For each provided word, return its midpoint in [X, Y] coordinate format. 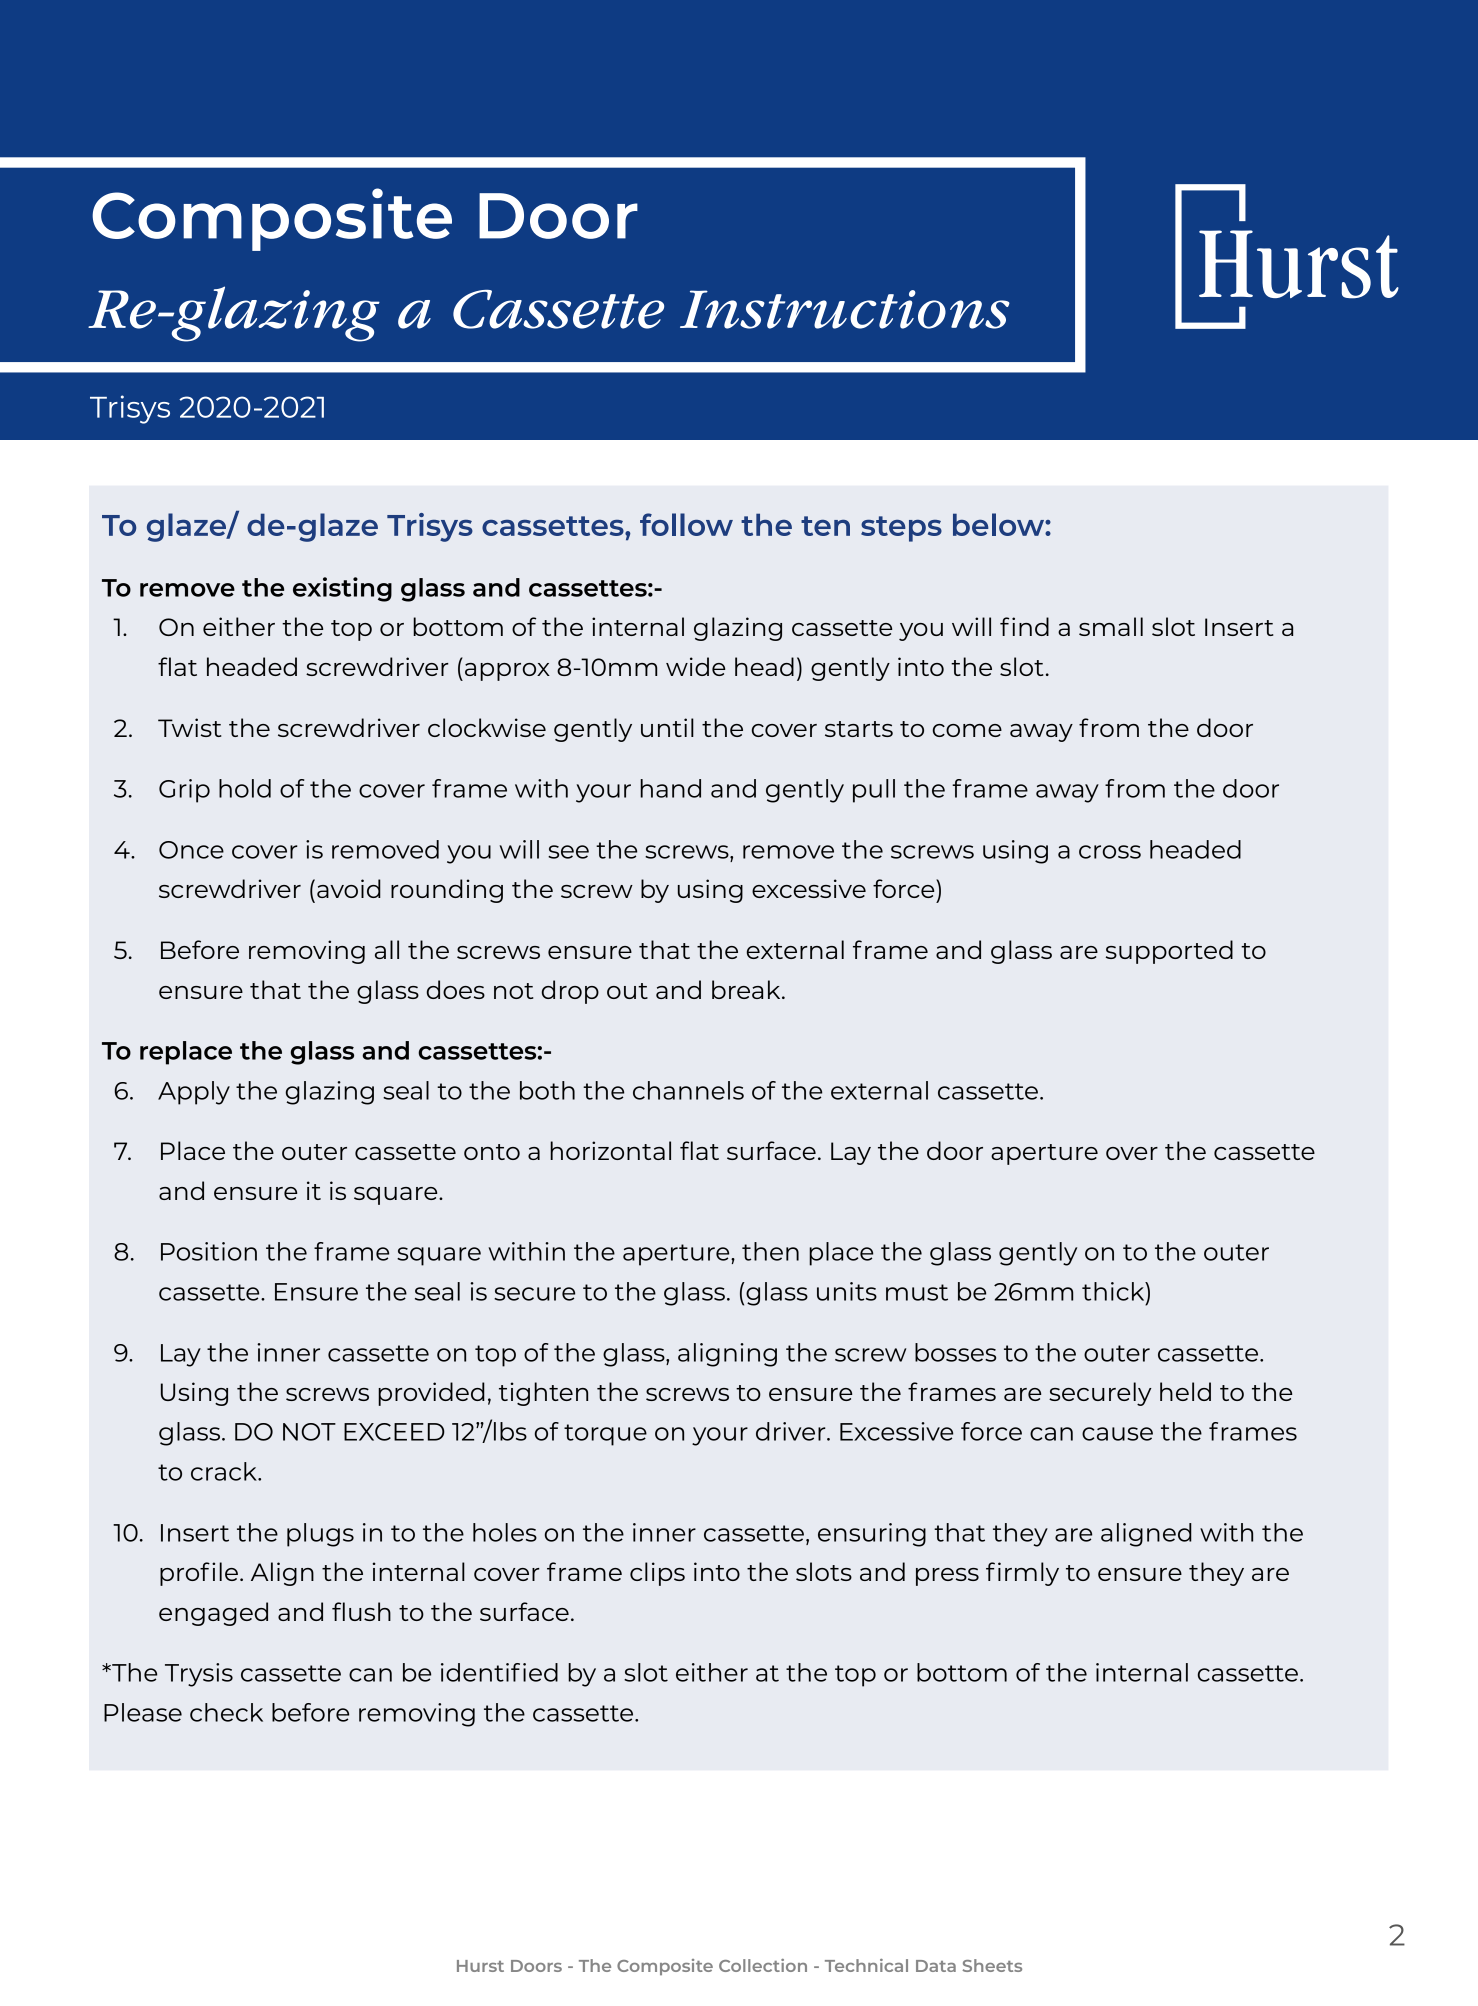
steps [901, 529]
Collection [763, 1965]
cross [1110, 852]
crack [225, 1471]
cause [1117, 1434]
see [568, 852]
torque [605, 1435]
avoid [349, 888]
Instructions [845, 309]
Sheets [992, 1965]
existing [342, 589]
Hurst [480, 1966]
